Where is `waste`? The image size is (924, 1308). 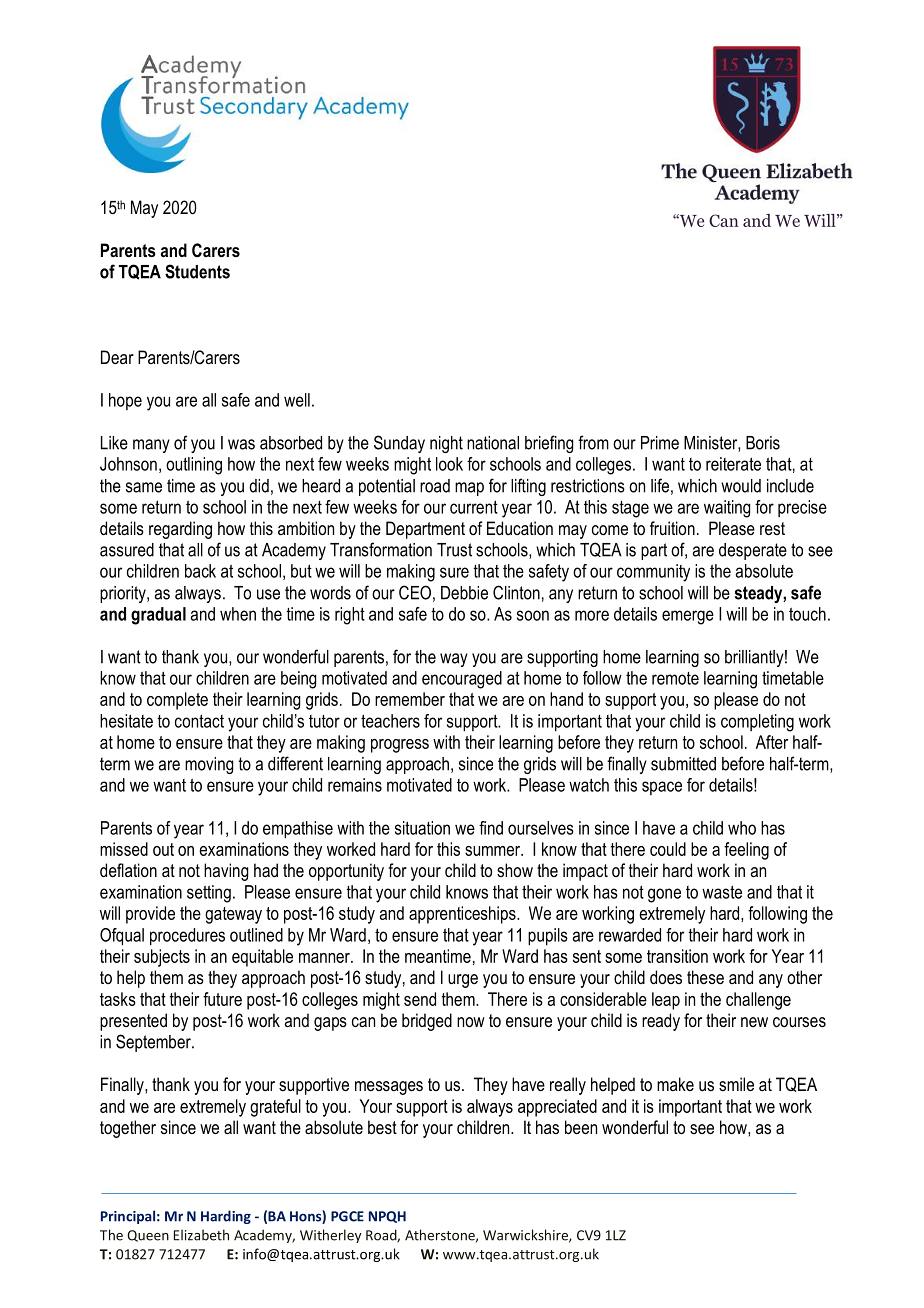 waste is located at coordinates (722, 892).
